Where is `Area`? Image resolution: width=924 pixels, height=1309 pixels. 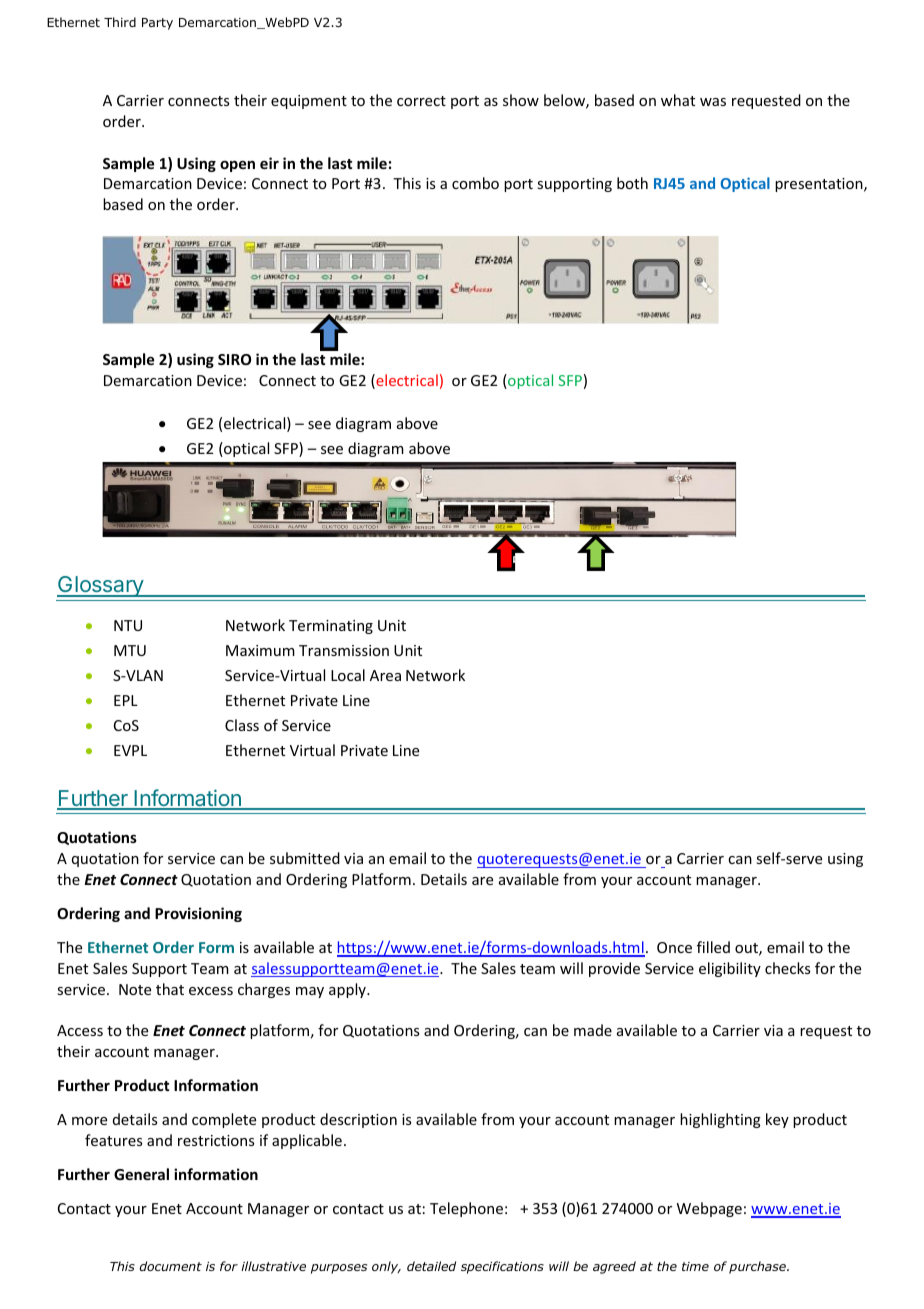
Area is located at coordinates (385, 675).
